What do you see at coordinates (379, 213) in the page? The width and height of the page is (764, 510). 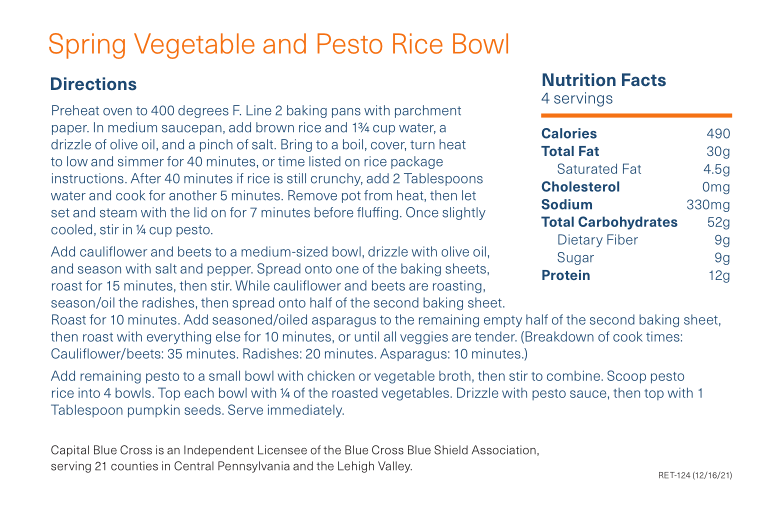 I see `fluffing` at bounding box center [379, 213].
